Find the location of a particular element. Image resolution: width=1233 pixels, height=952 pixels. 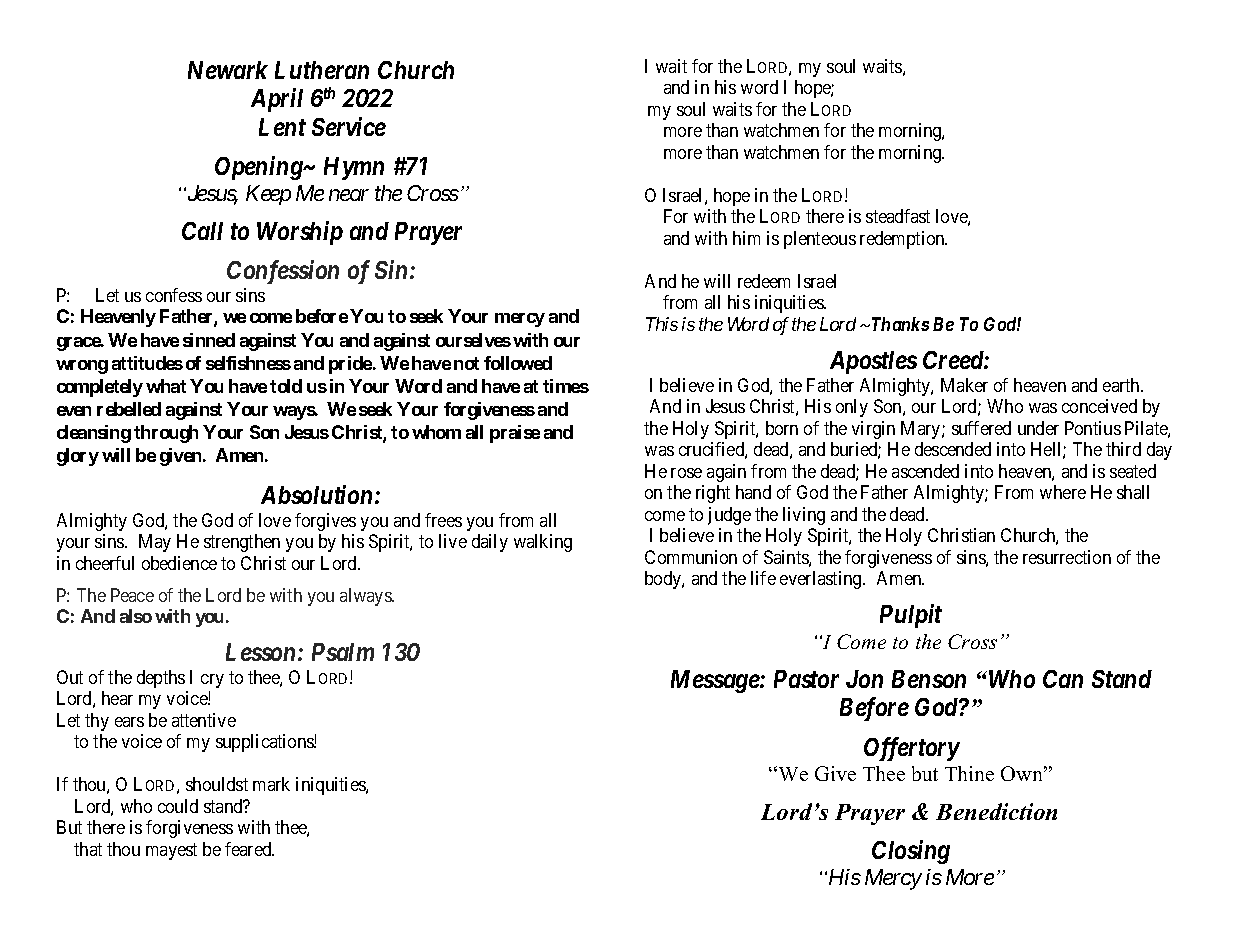

Lesson is located at coordinates (260, 652).
